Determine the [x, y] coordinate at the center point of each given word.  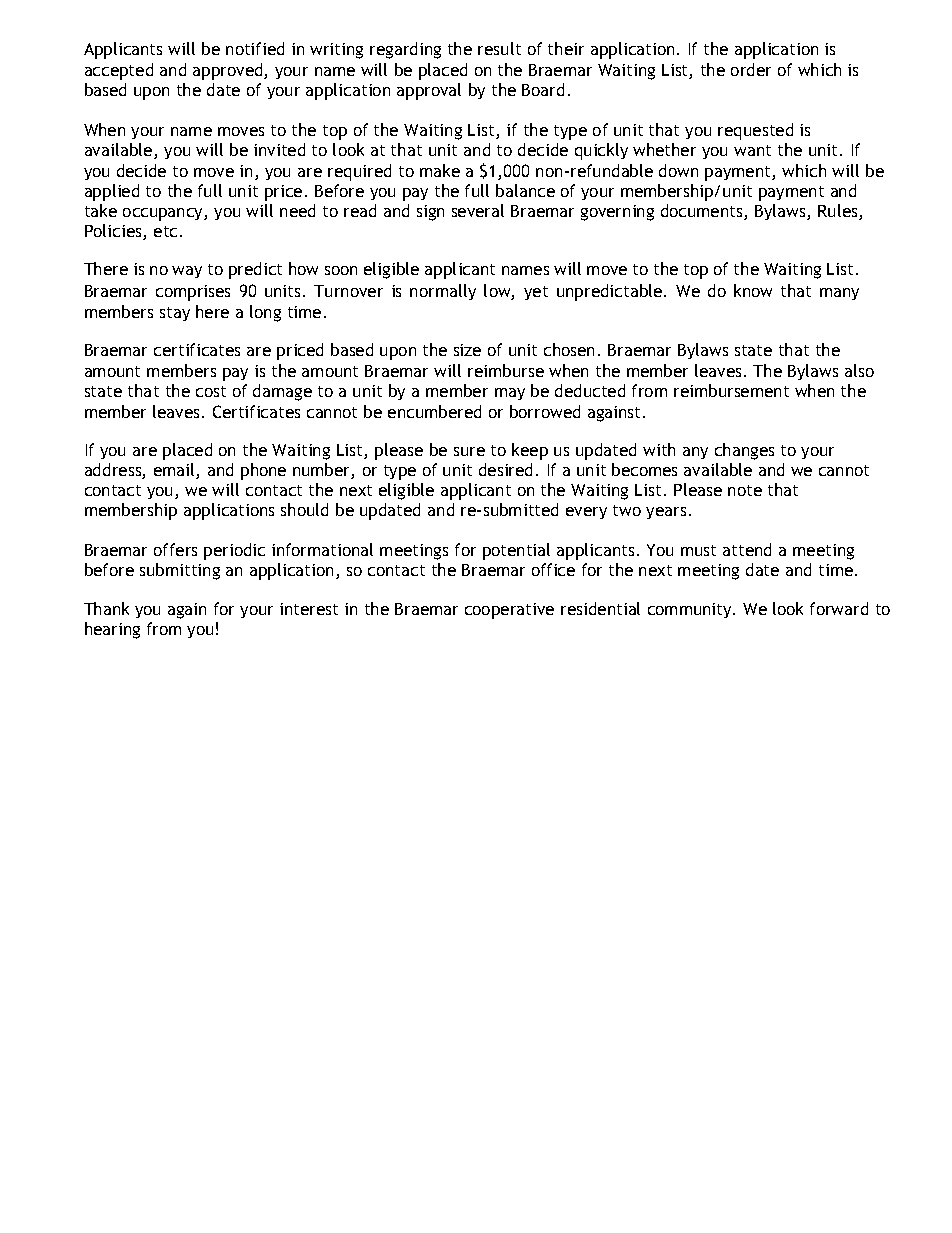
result [499, 48]
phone [263, 471]
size [467, 350]
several [478, 210]
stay [175, 314]
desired [505, 469]
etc [165, 231]
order [751, 69]
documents [703, 212]
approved [229, 71]
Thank [106, 608]
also [859, 370]
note [745, 490]
